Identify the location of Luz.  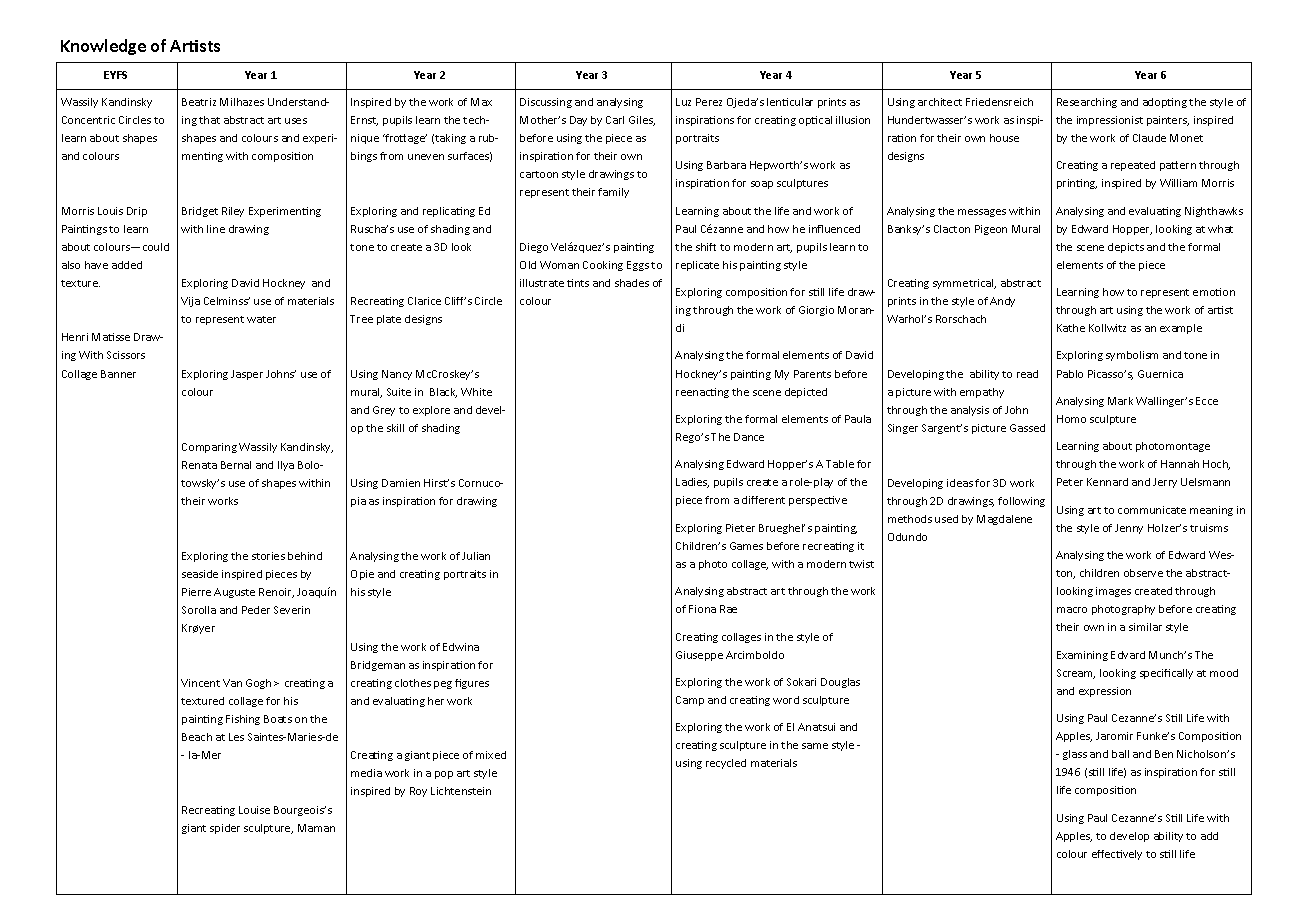
(683, 102).
